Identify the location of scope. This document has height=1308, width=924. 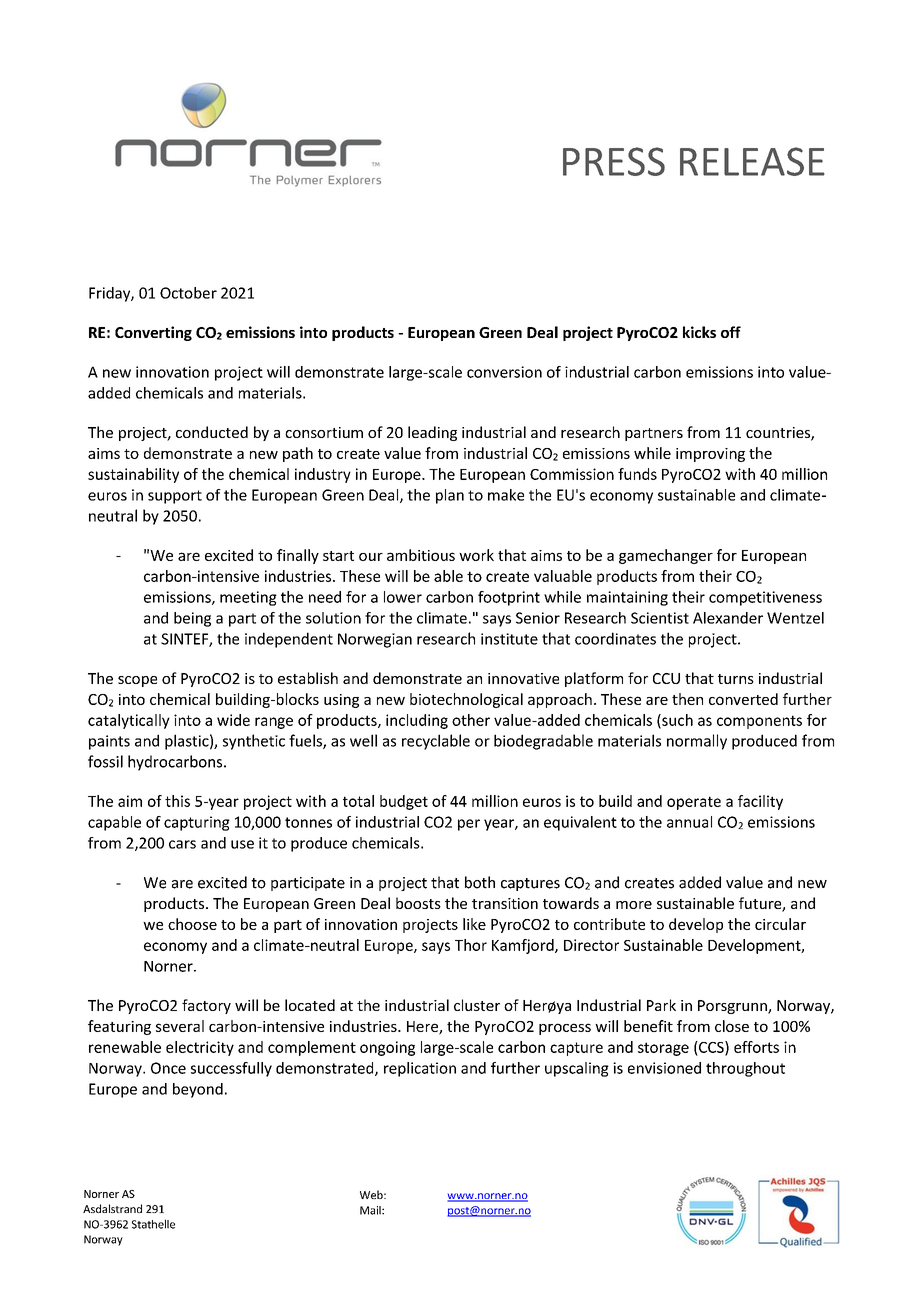
(137, 681).
